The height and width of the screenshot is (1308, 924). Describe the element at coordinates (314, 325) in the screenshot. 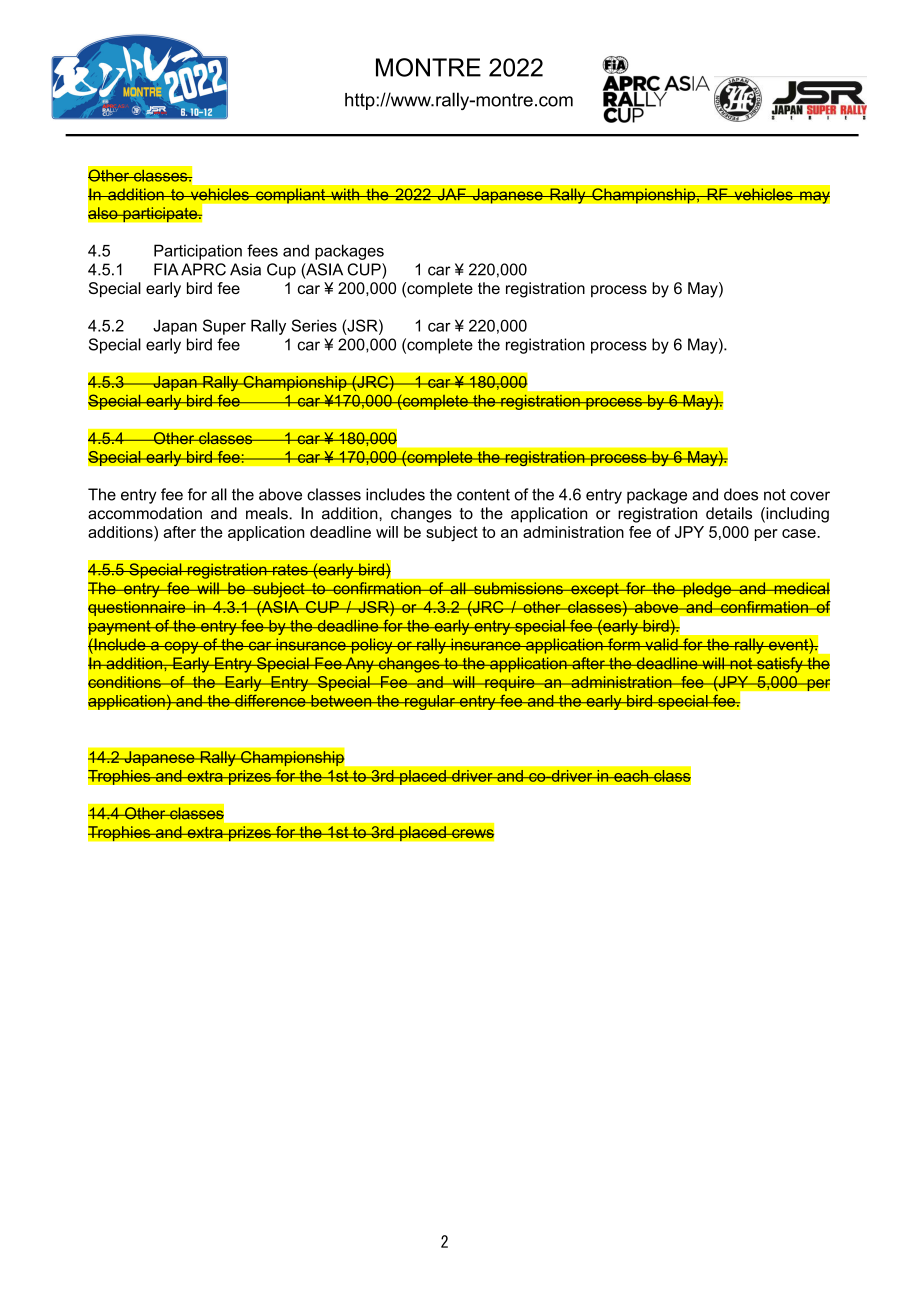

I see `Series` at that location.
